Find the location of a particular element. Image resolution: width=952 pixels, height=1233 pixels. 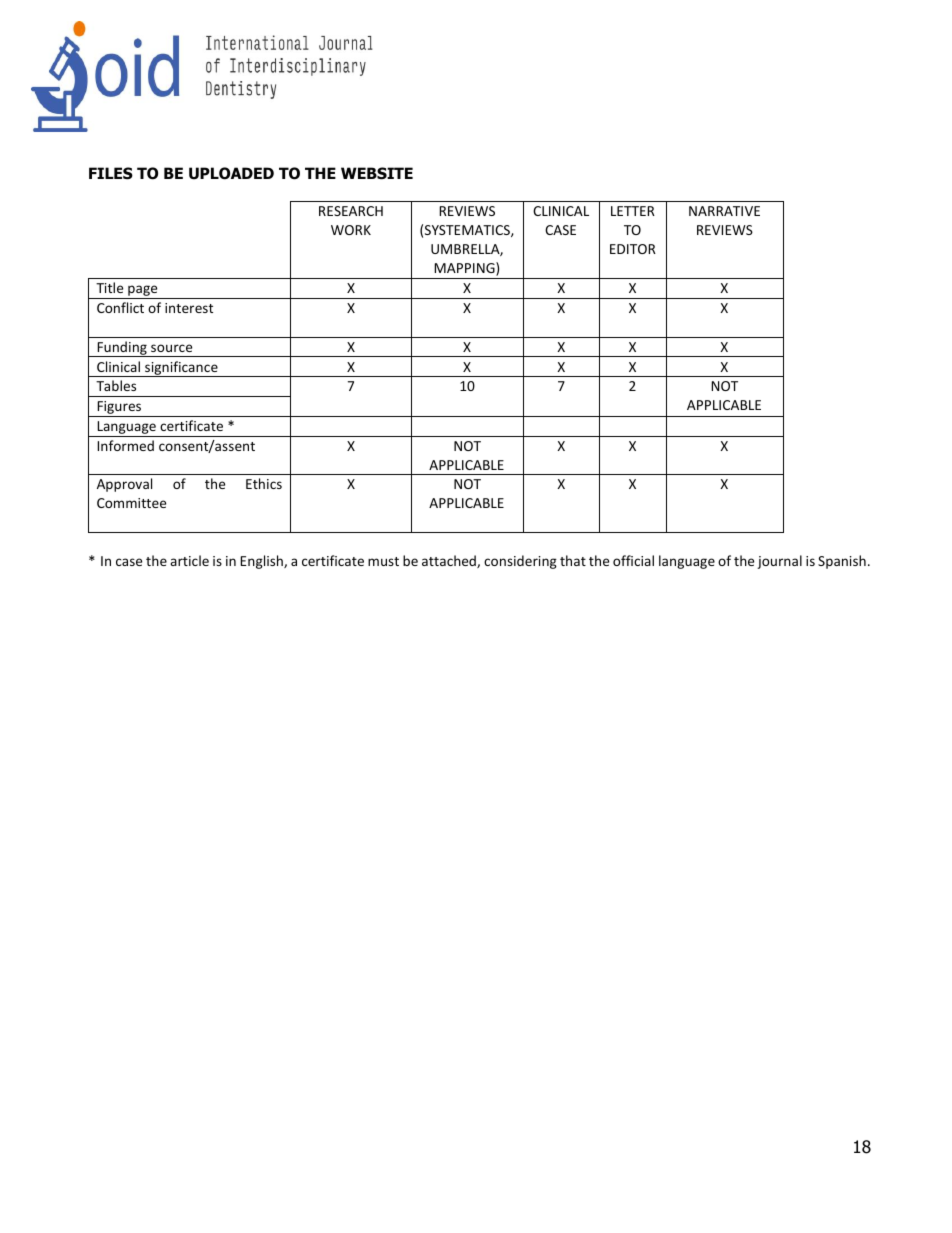

EDITOR is located at coordinates (633, 249).
